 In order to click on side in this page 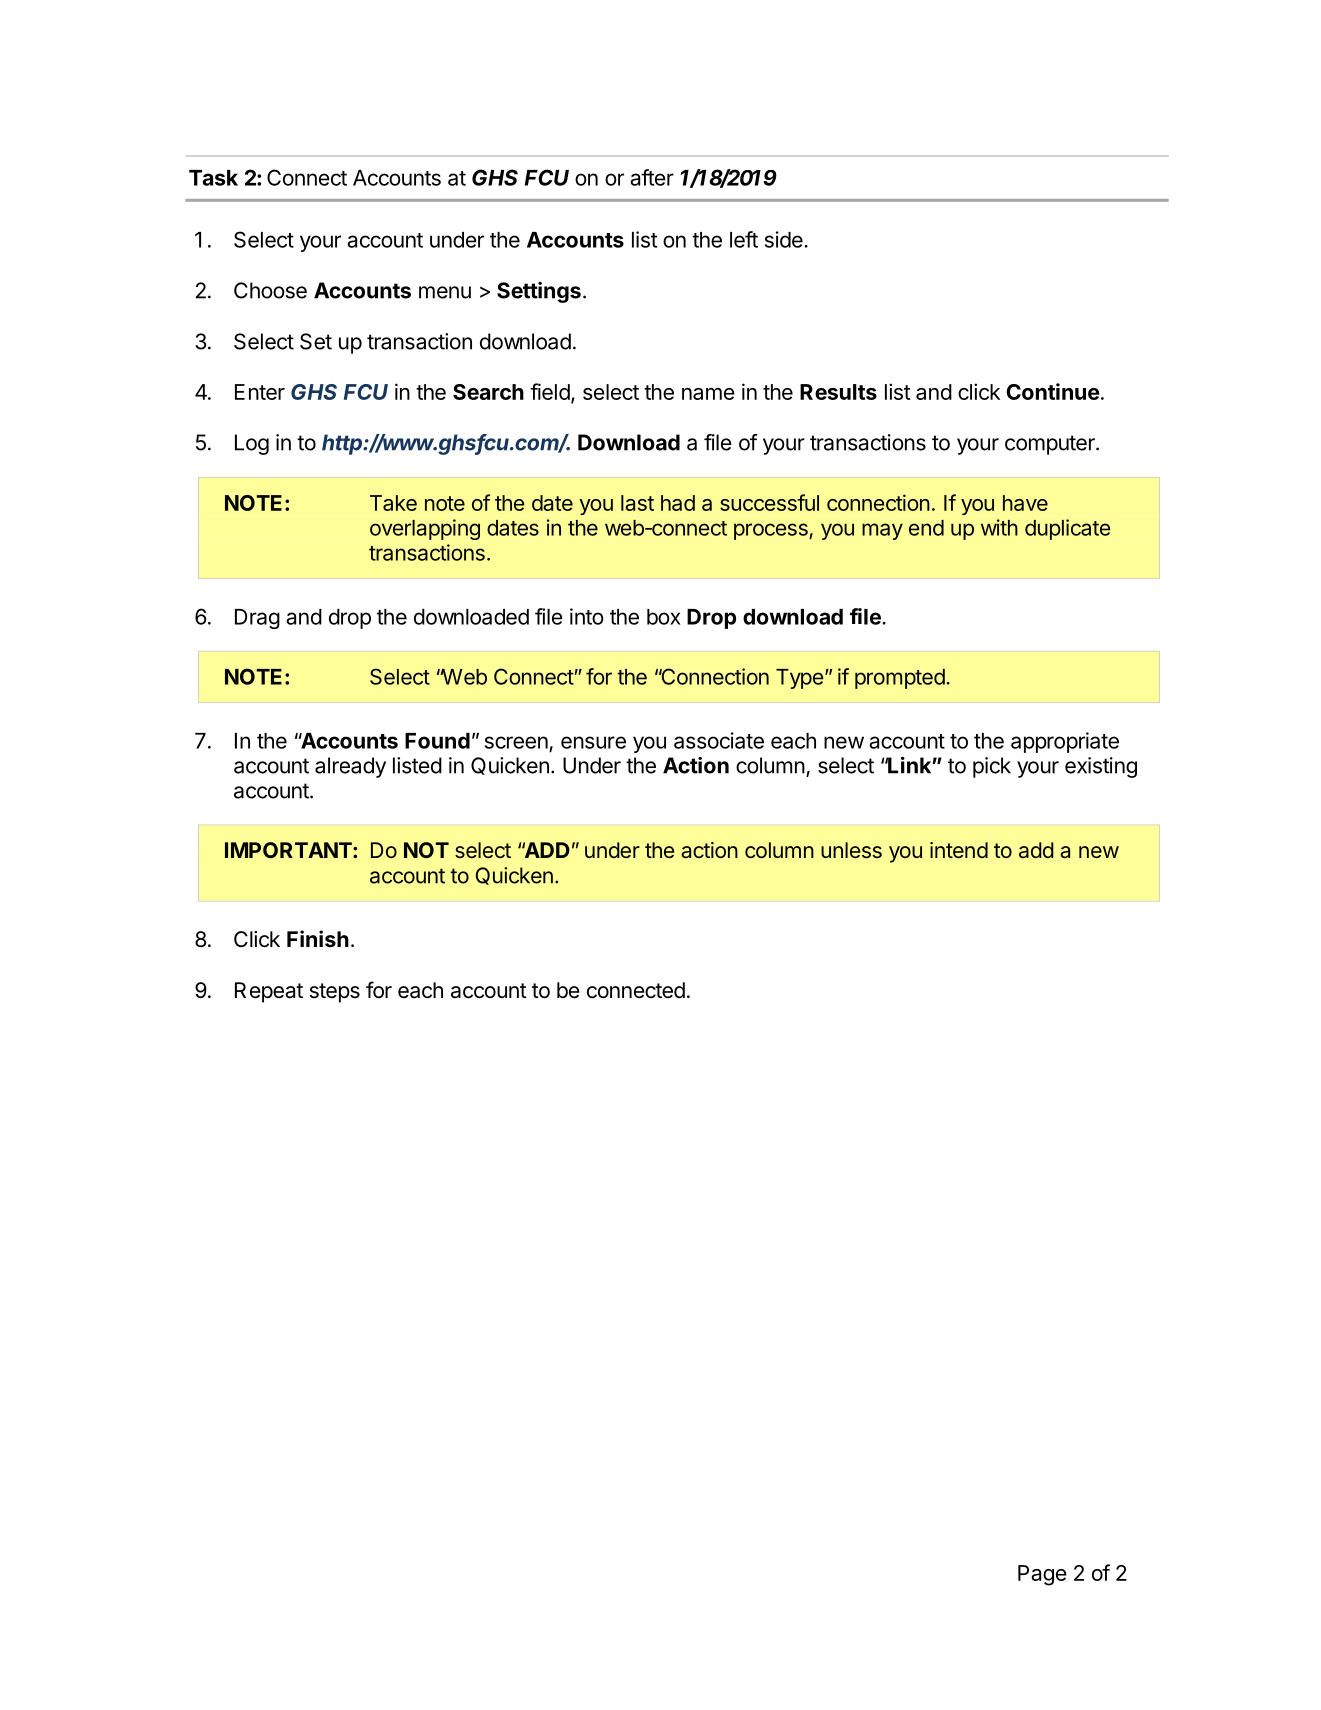, I will do `click(784, 239)`.
